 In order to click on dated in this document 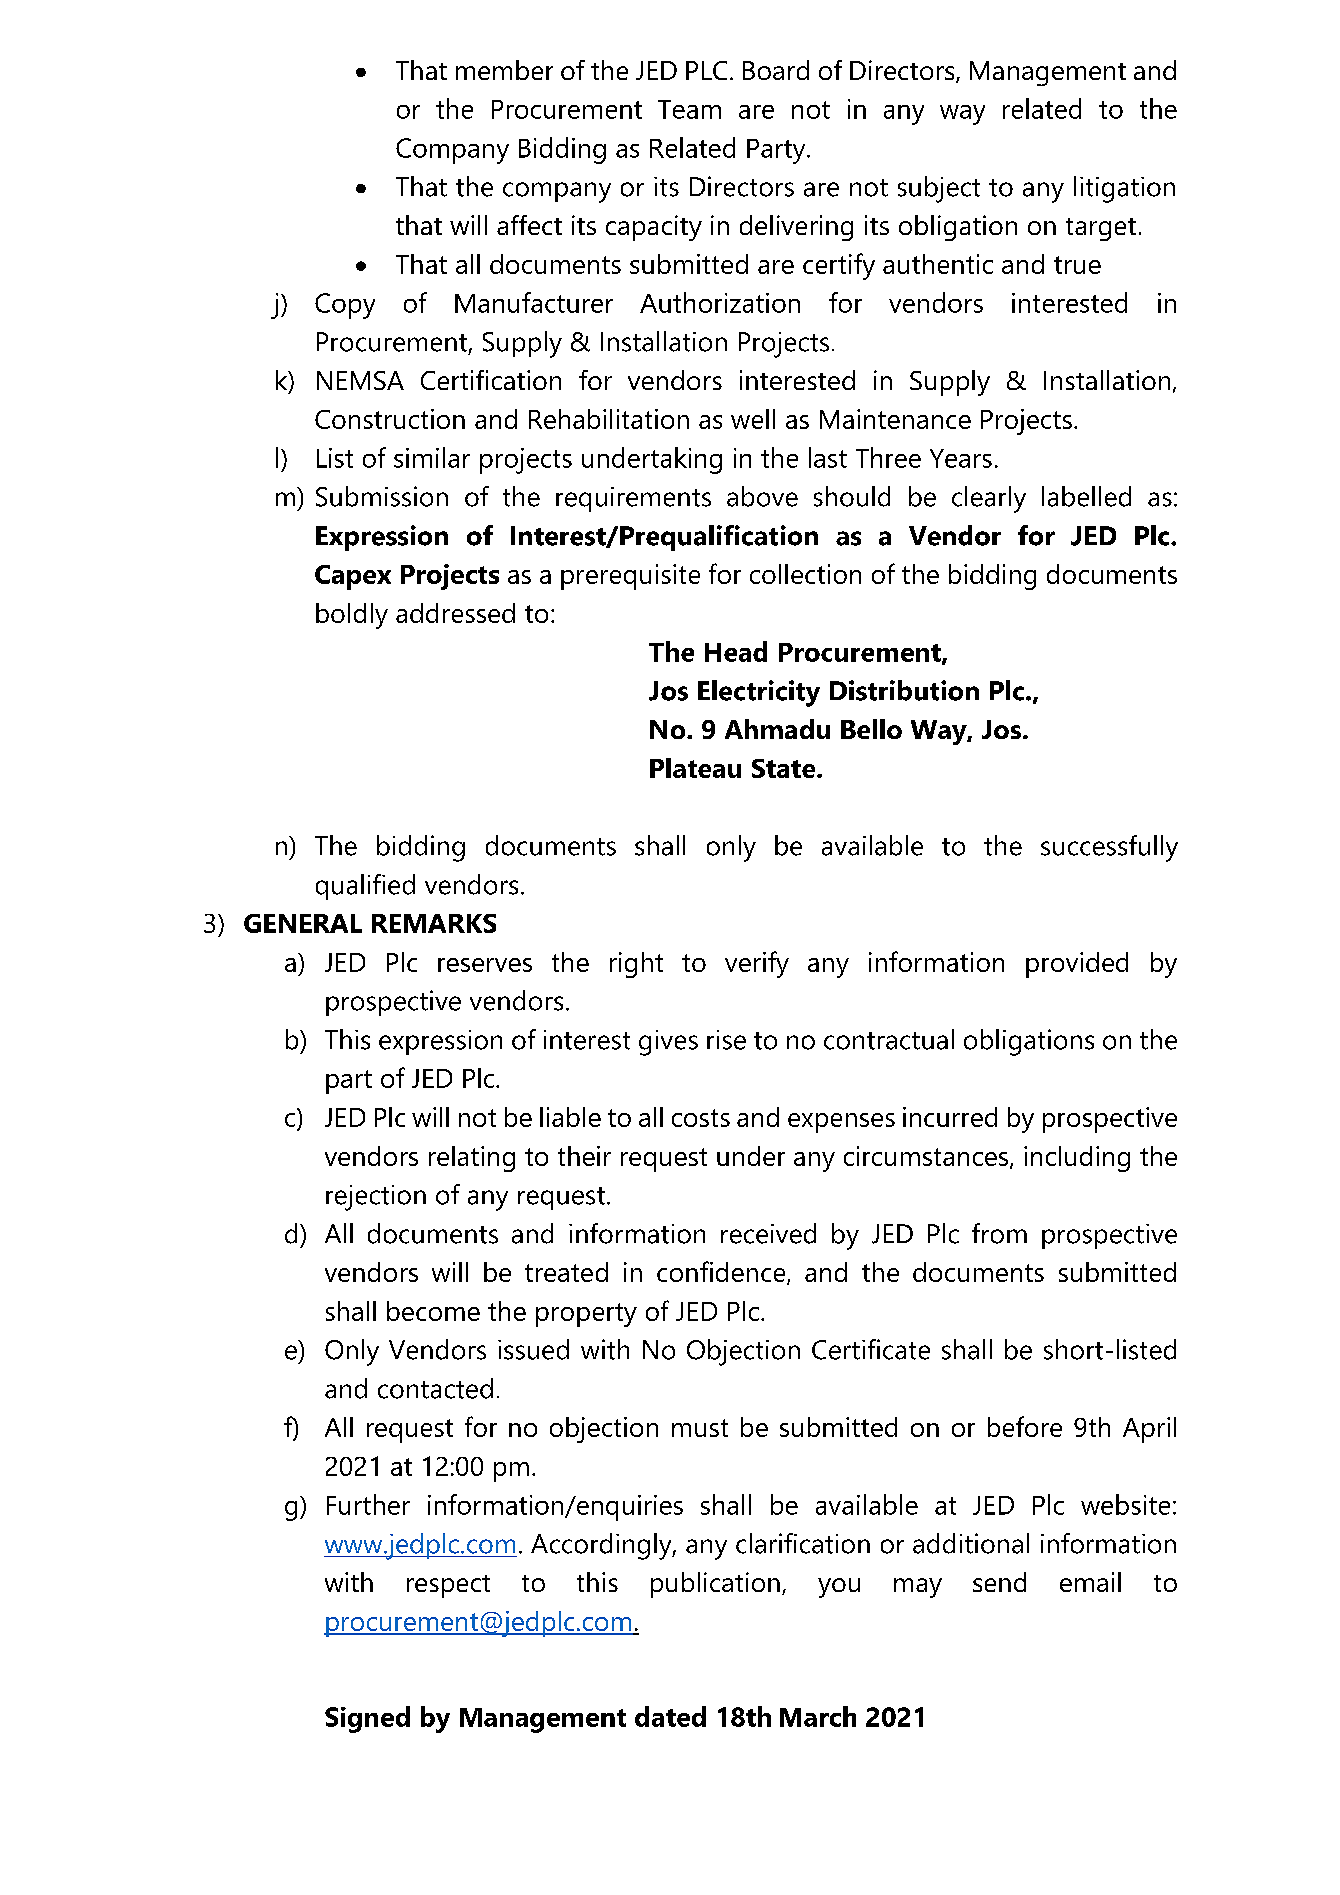, I will do `click(670, 1716)`.
